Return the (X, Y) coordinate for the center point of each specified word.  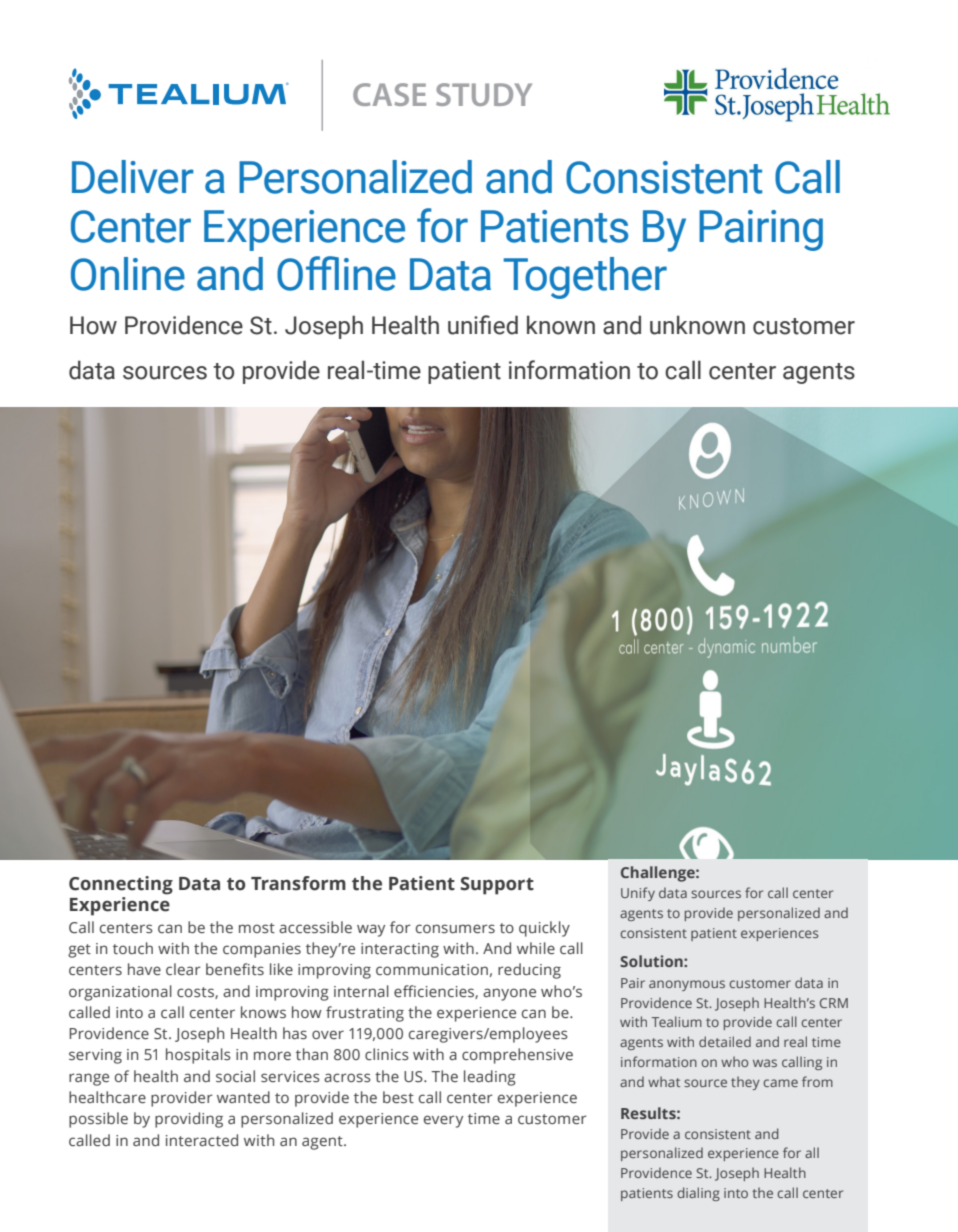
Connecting (121, 885)
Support (497, 886)
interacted (202, 1140)
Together (585, 278)
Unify (638, 894)
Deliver (133, 177)
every (443, 1121)
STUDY (484, 94)
